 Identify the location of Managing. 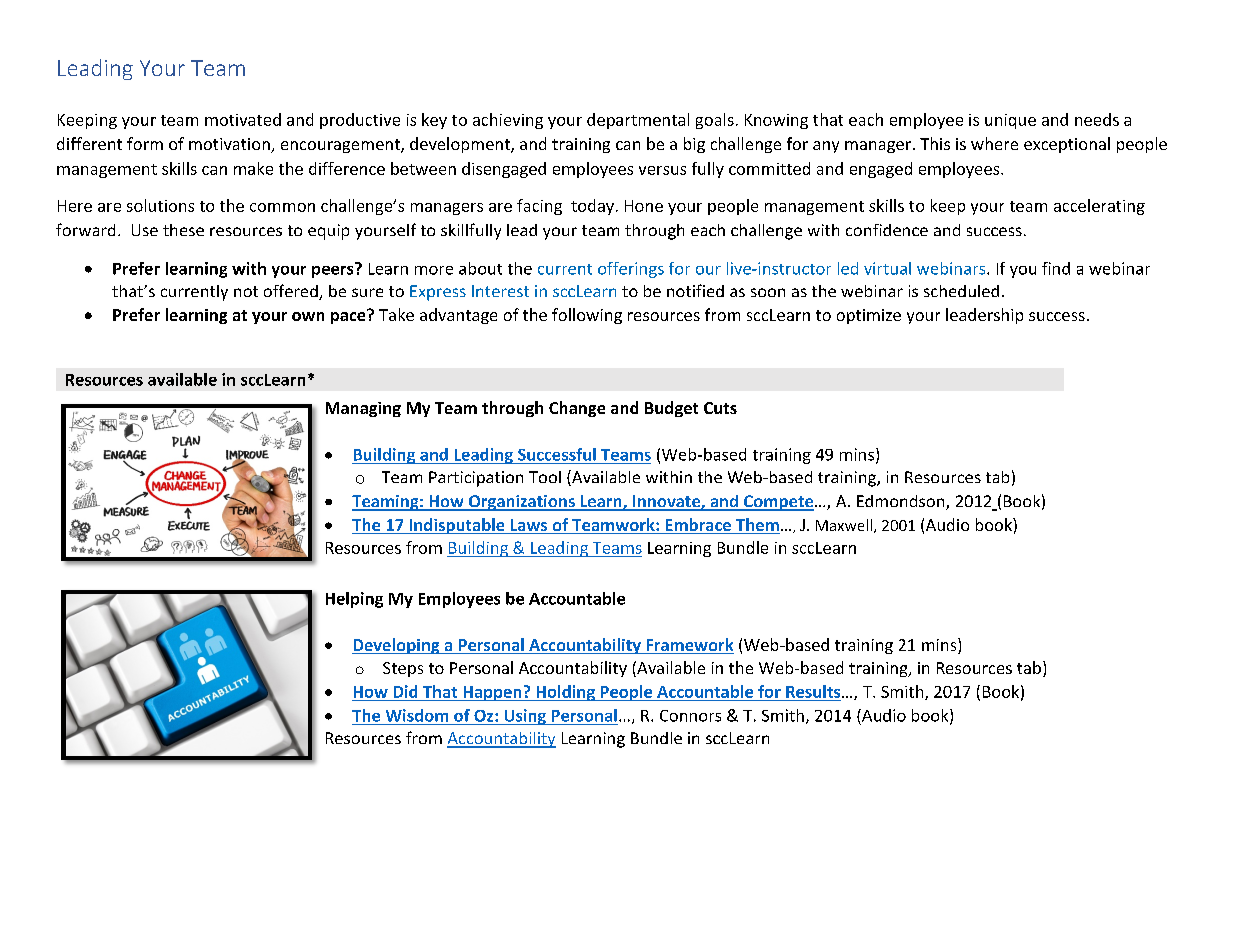
(363, 409).
